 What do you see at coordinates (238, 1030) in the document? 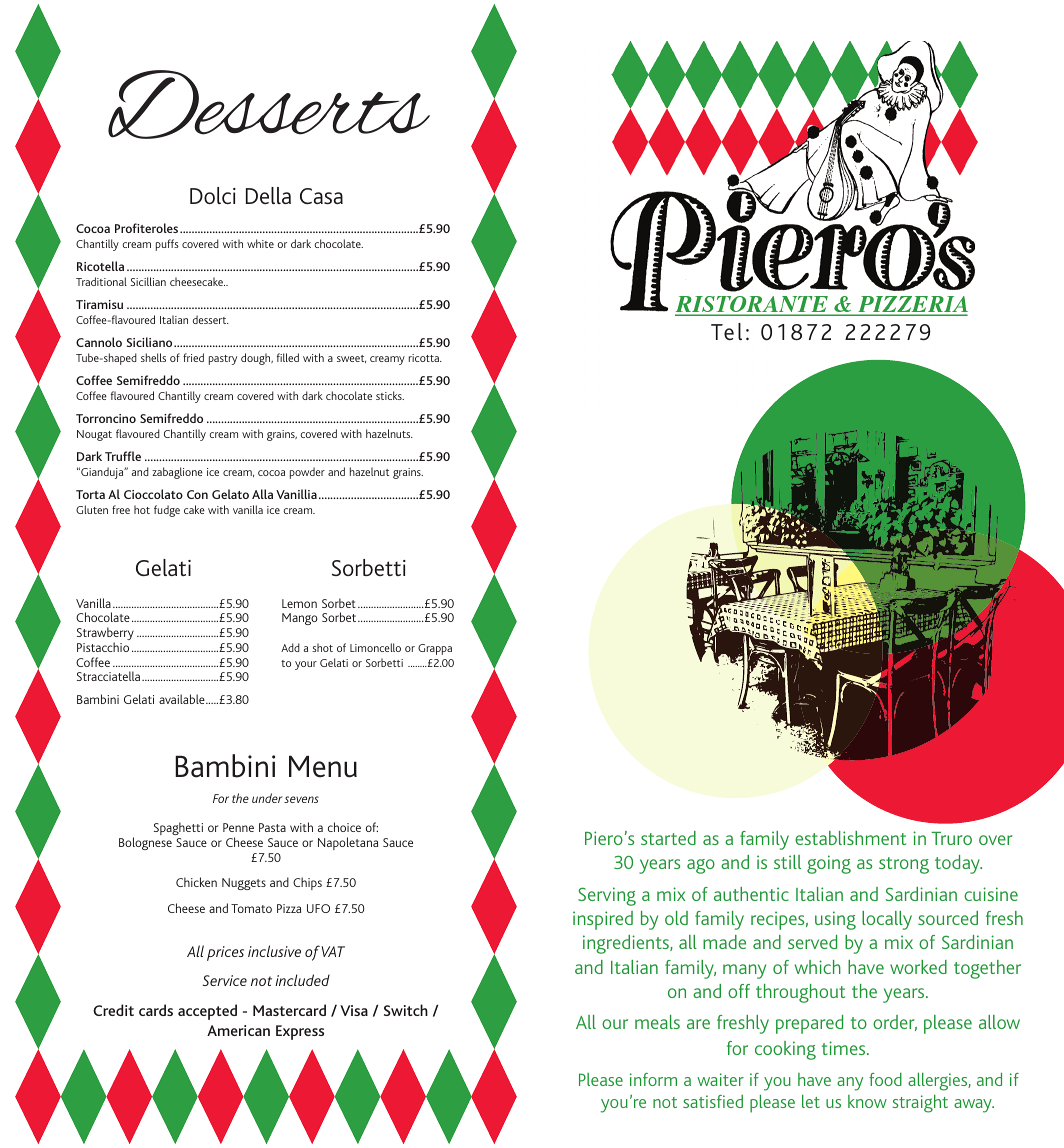
I see `American` at bounding box center [238, 1030].
